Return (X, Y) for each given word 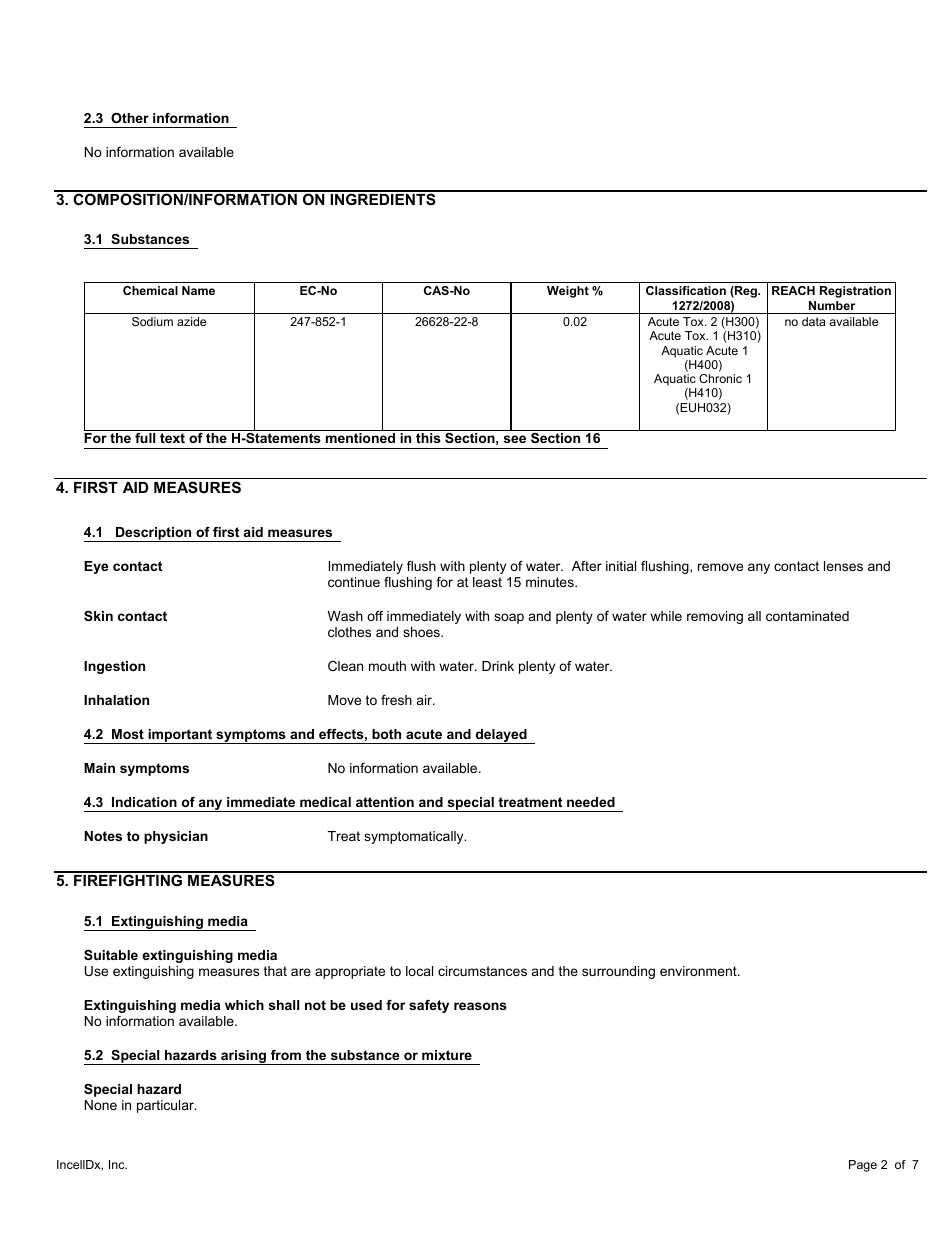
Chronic (720, 378)
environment (699, 971)
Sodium (152, 321)
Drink (498, 666)
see (515, 439)
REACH (793, 290)
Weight (568, 292)
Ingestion (114, 667)
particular (166, 1106)
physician (176, 837)
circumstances (482, 971)
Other (130, 118)
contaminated (807, 616)
